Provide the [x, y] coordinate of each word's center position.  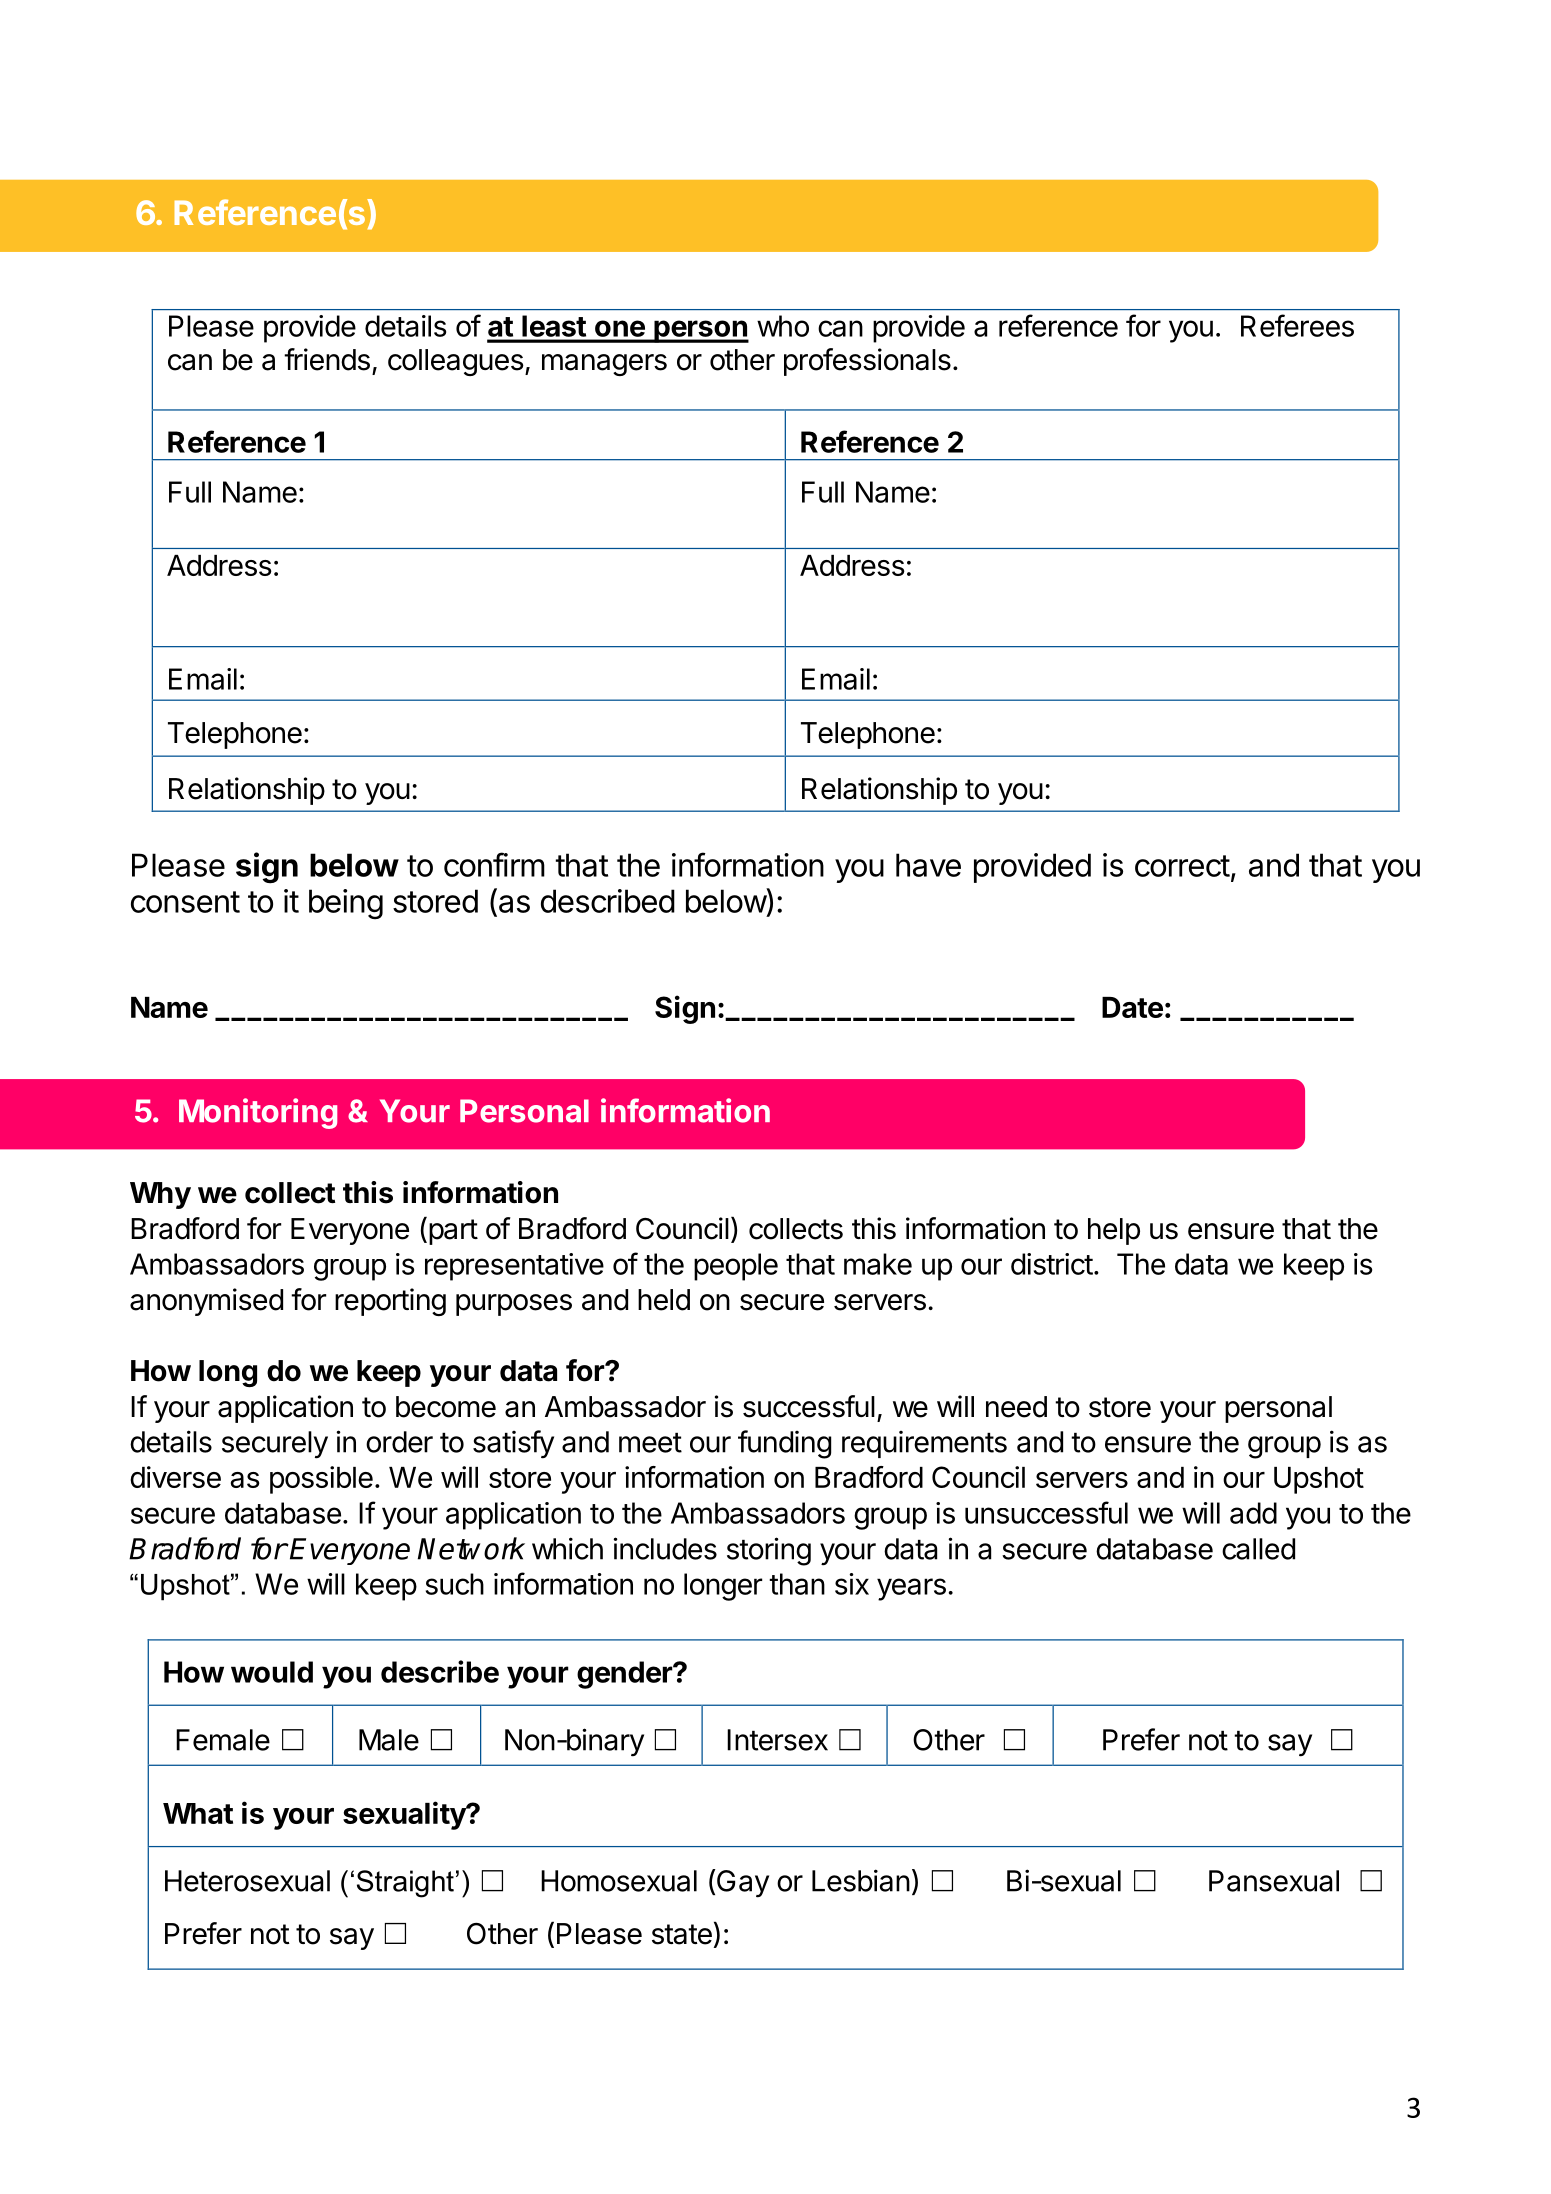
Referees [1297, 325]
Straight [405, 1884]
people [736, 1267]
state [682, 1934]
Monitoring [258, 1113]
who [783, 326]
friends [327, 359]
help [1114, 1231]
